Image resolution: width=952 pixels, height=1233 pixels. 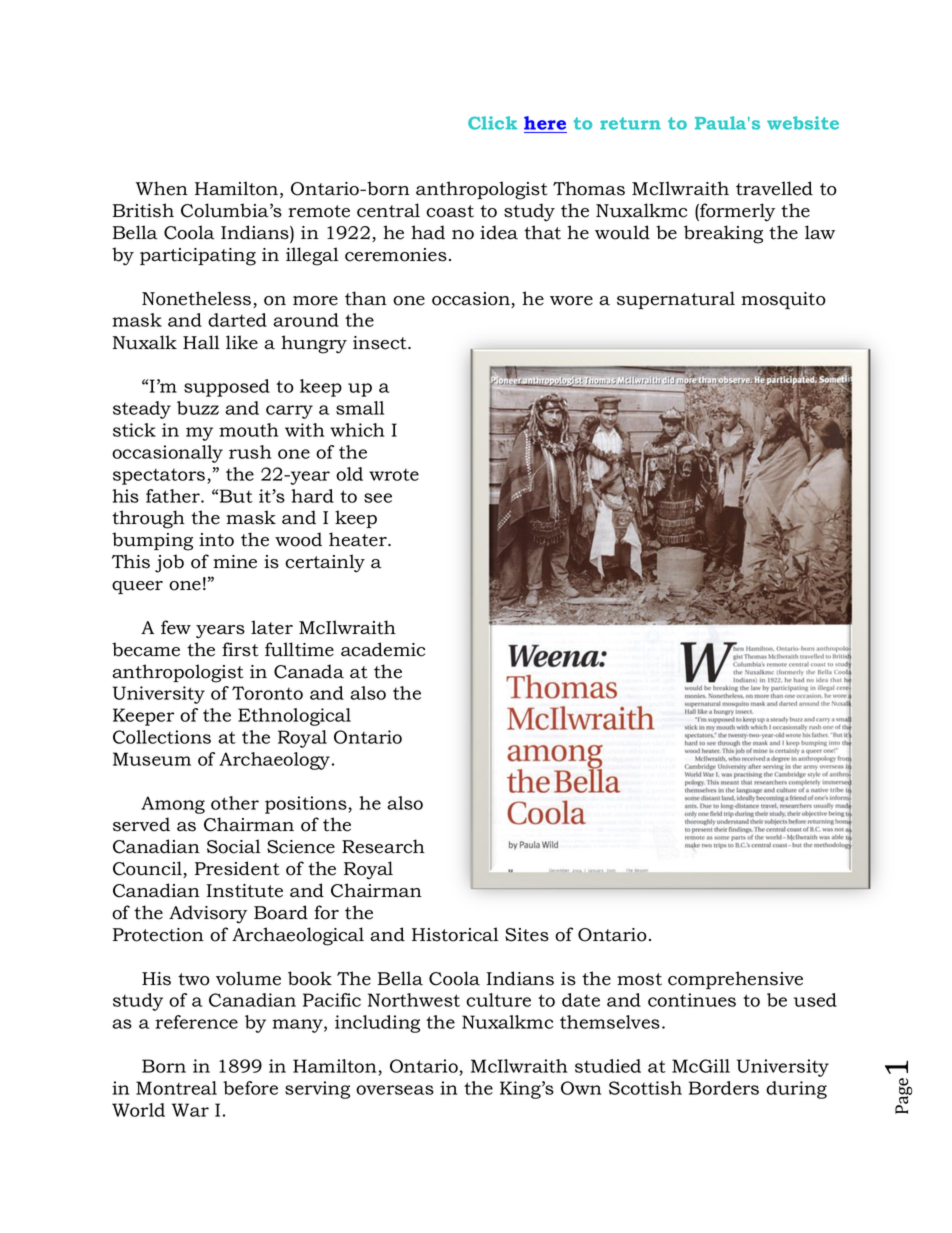 What do you see at coordinates (360, 408) in the screenshot?
I see `small` at bounding box center [360, 408].
